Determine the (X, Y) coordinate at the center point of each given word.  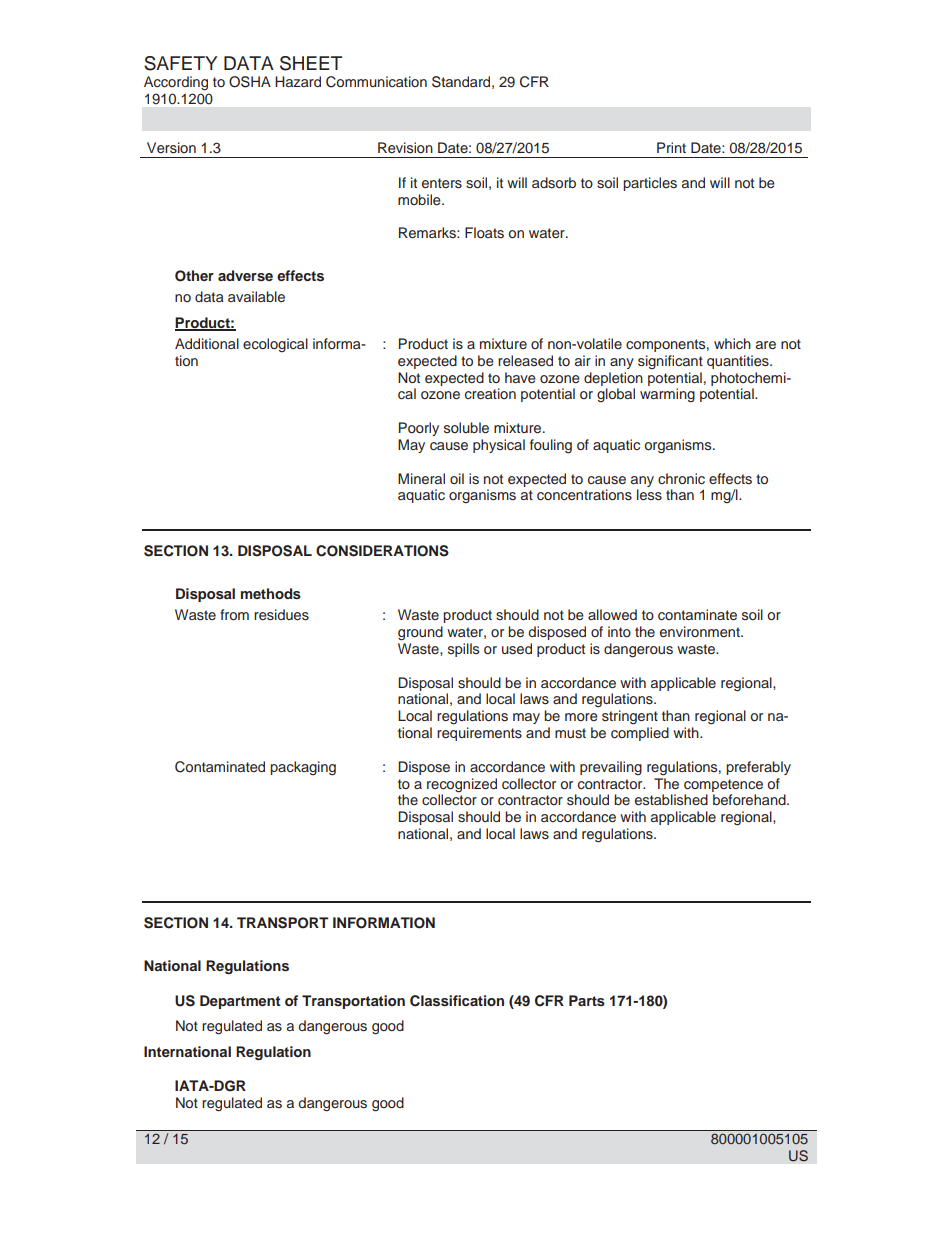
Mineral (421, 478)
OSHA (250, 82)
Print (671, 147)
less (649, 495)
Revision (405, 147)
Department (240, 1002)
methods (271, 593)
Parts (587, 1000)
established (671, 799)
